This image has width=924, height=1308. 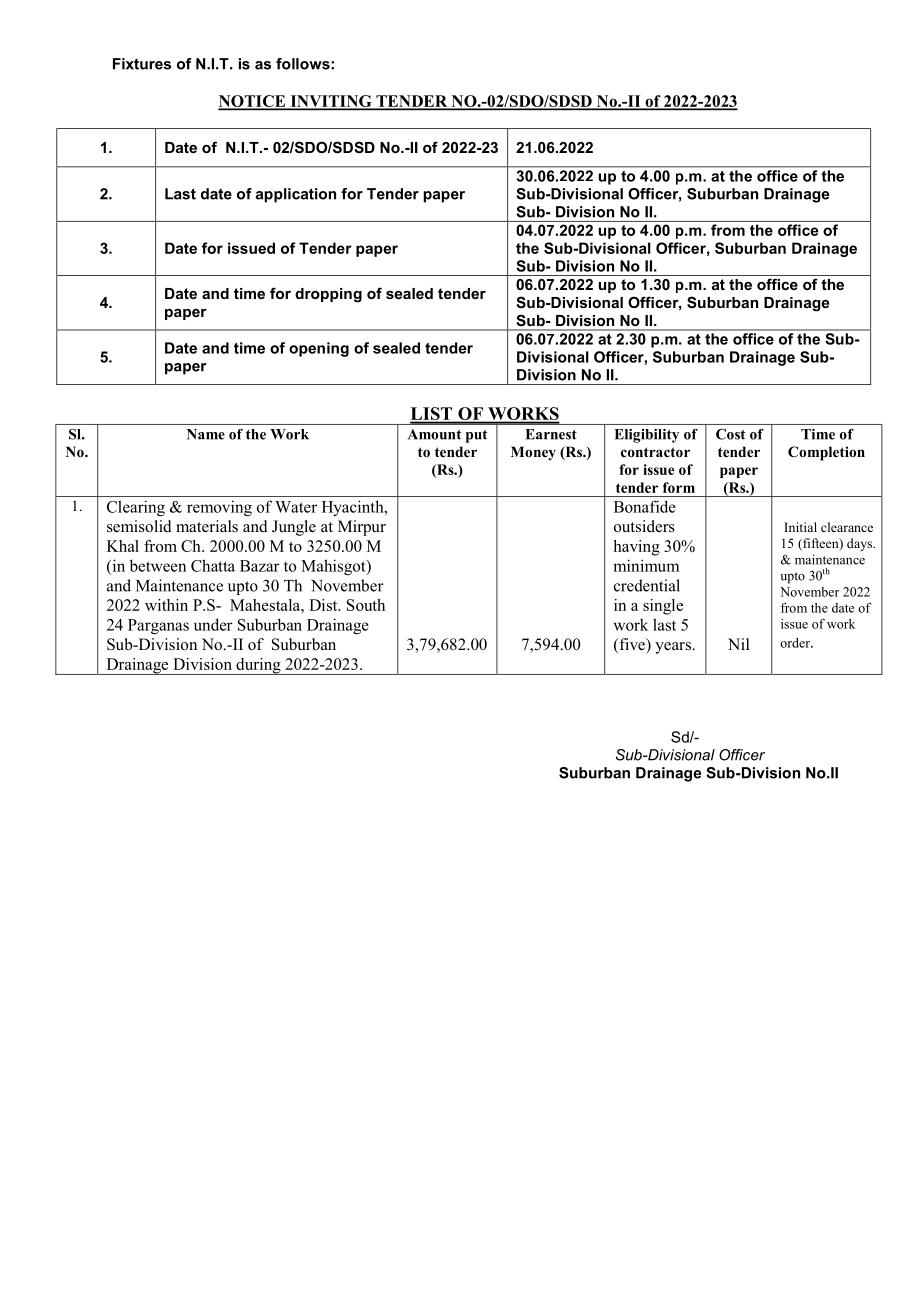 I want to click on South, so click(x=366, y=605).
